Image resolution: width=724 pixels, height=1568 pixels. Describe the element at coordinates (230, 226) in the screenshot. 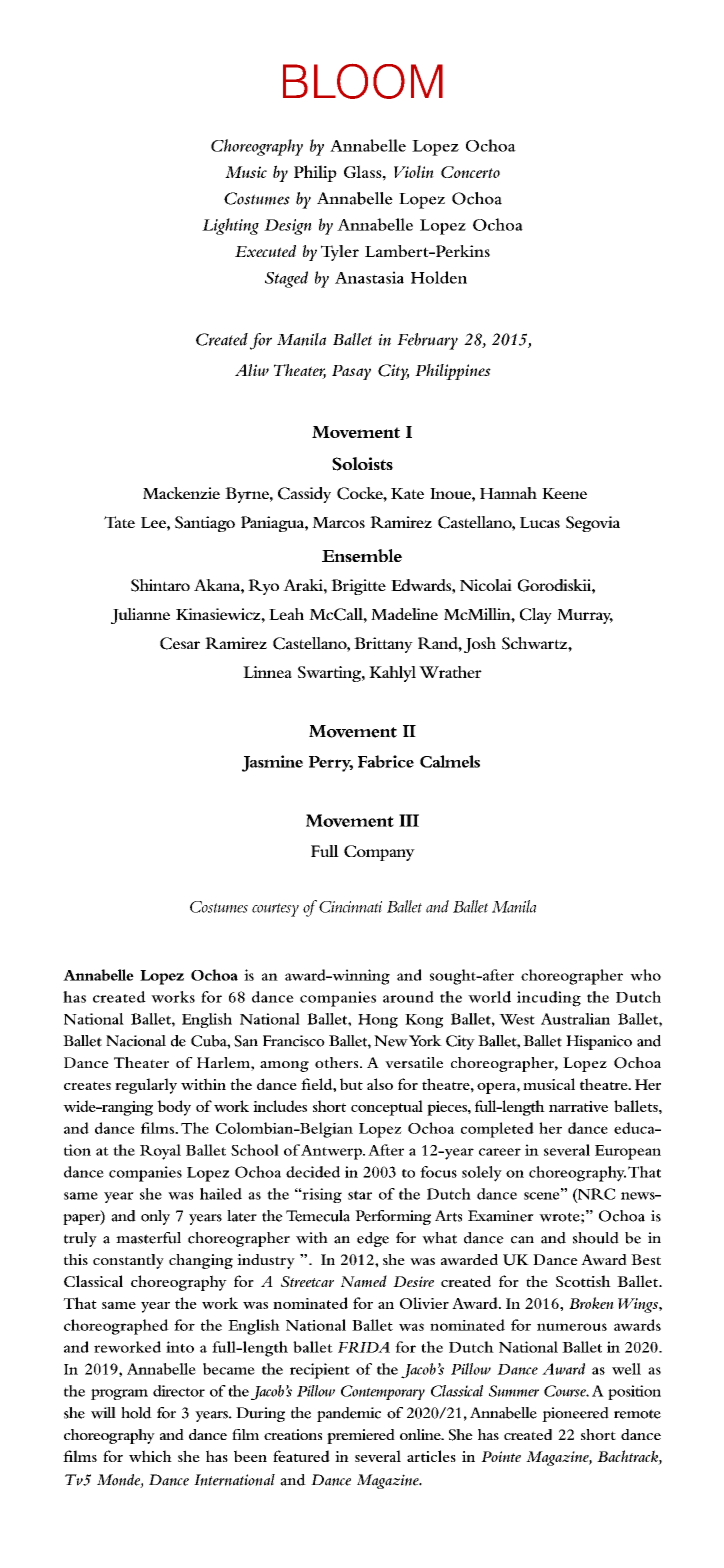

I see `Lighting` at that location.
